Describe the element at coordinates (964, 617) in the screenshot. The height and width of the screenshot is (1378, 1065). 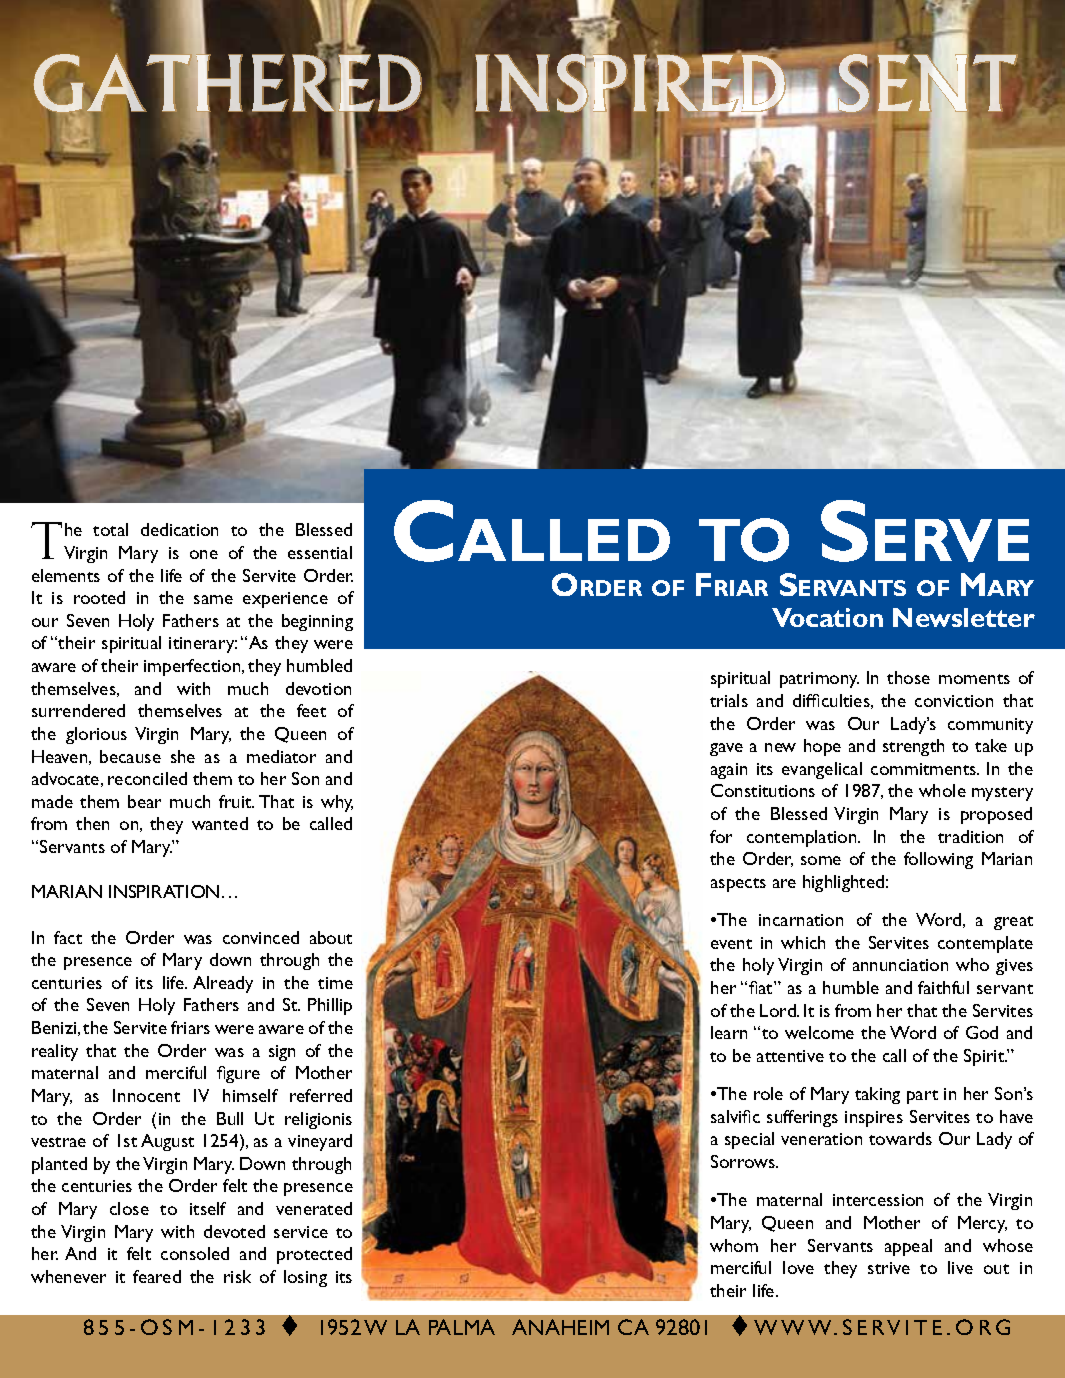
I see `Newsletter` at that location.
